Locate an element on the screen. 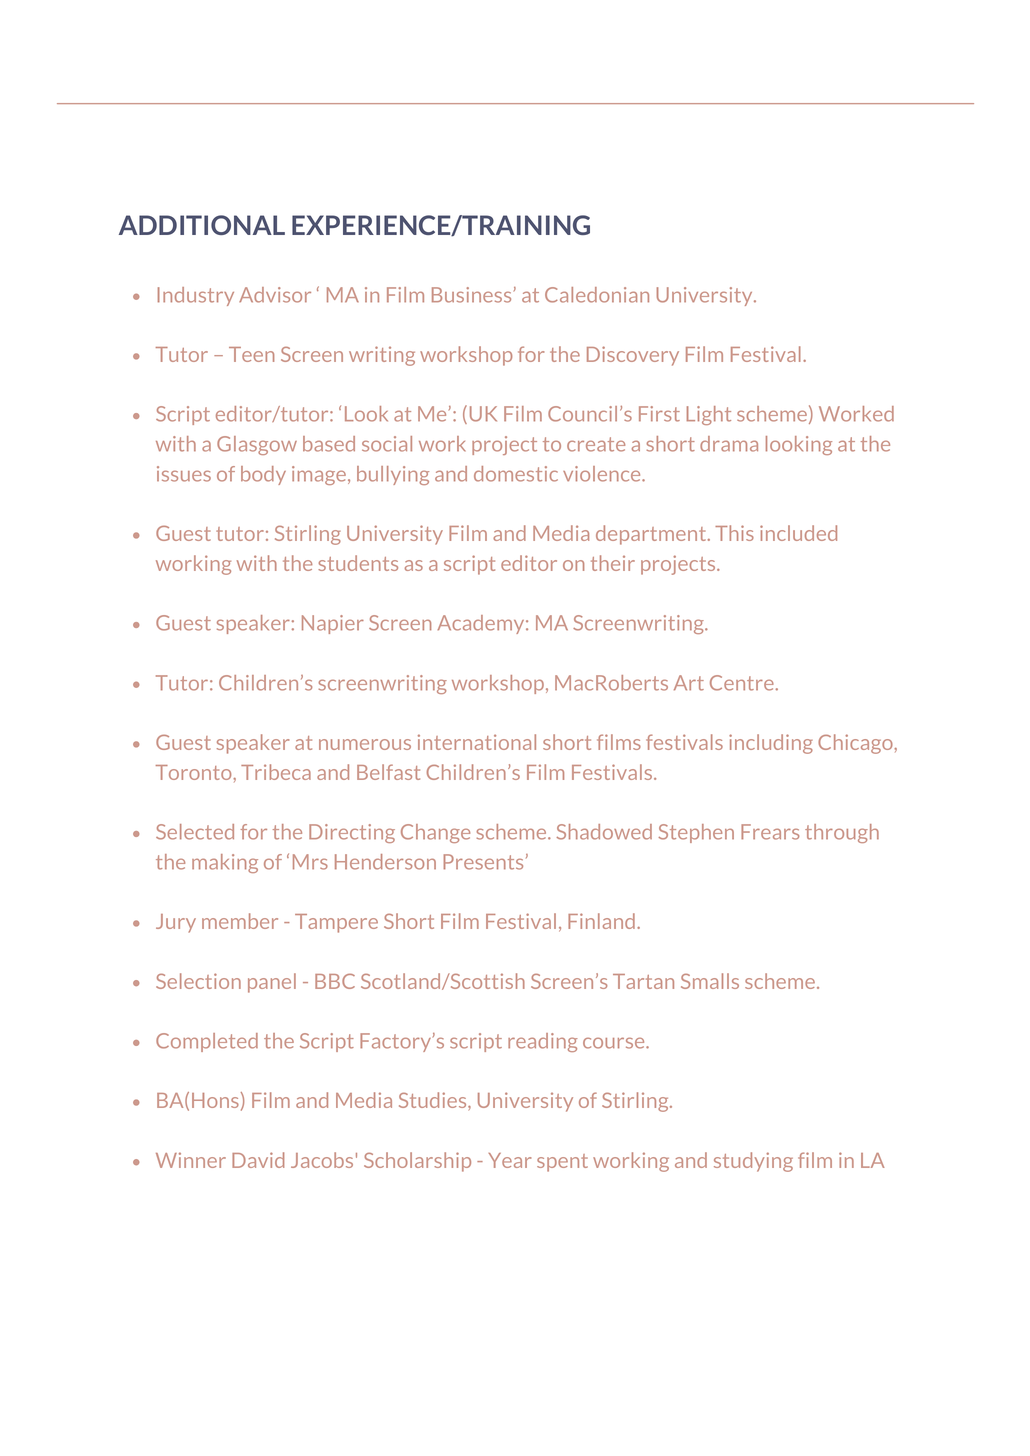  domestic is located at coordinates (516, 474).
